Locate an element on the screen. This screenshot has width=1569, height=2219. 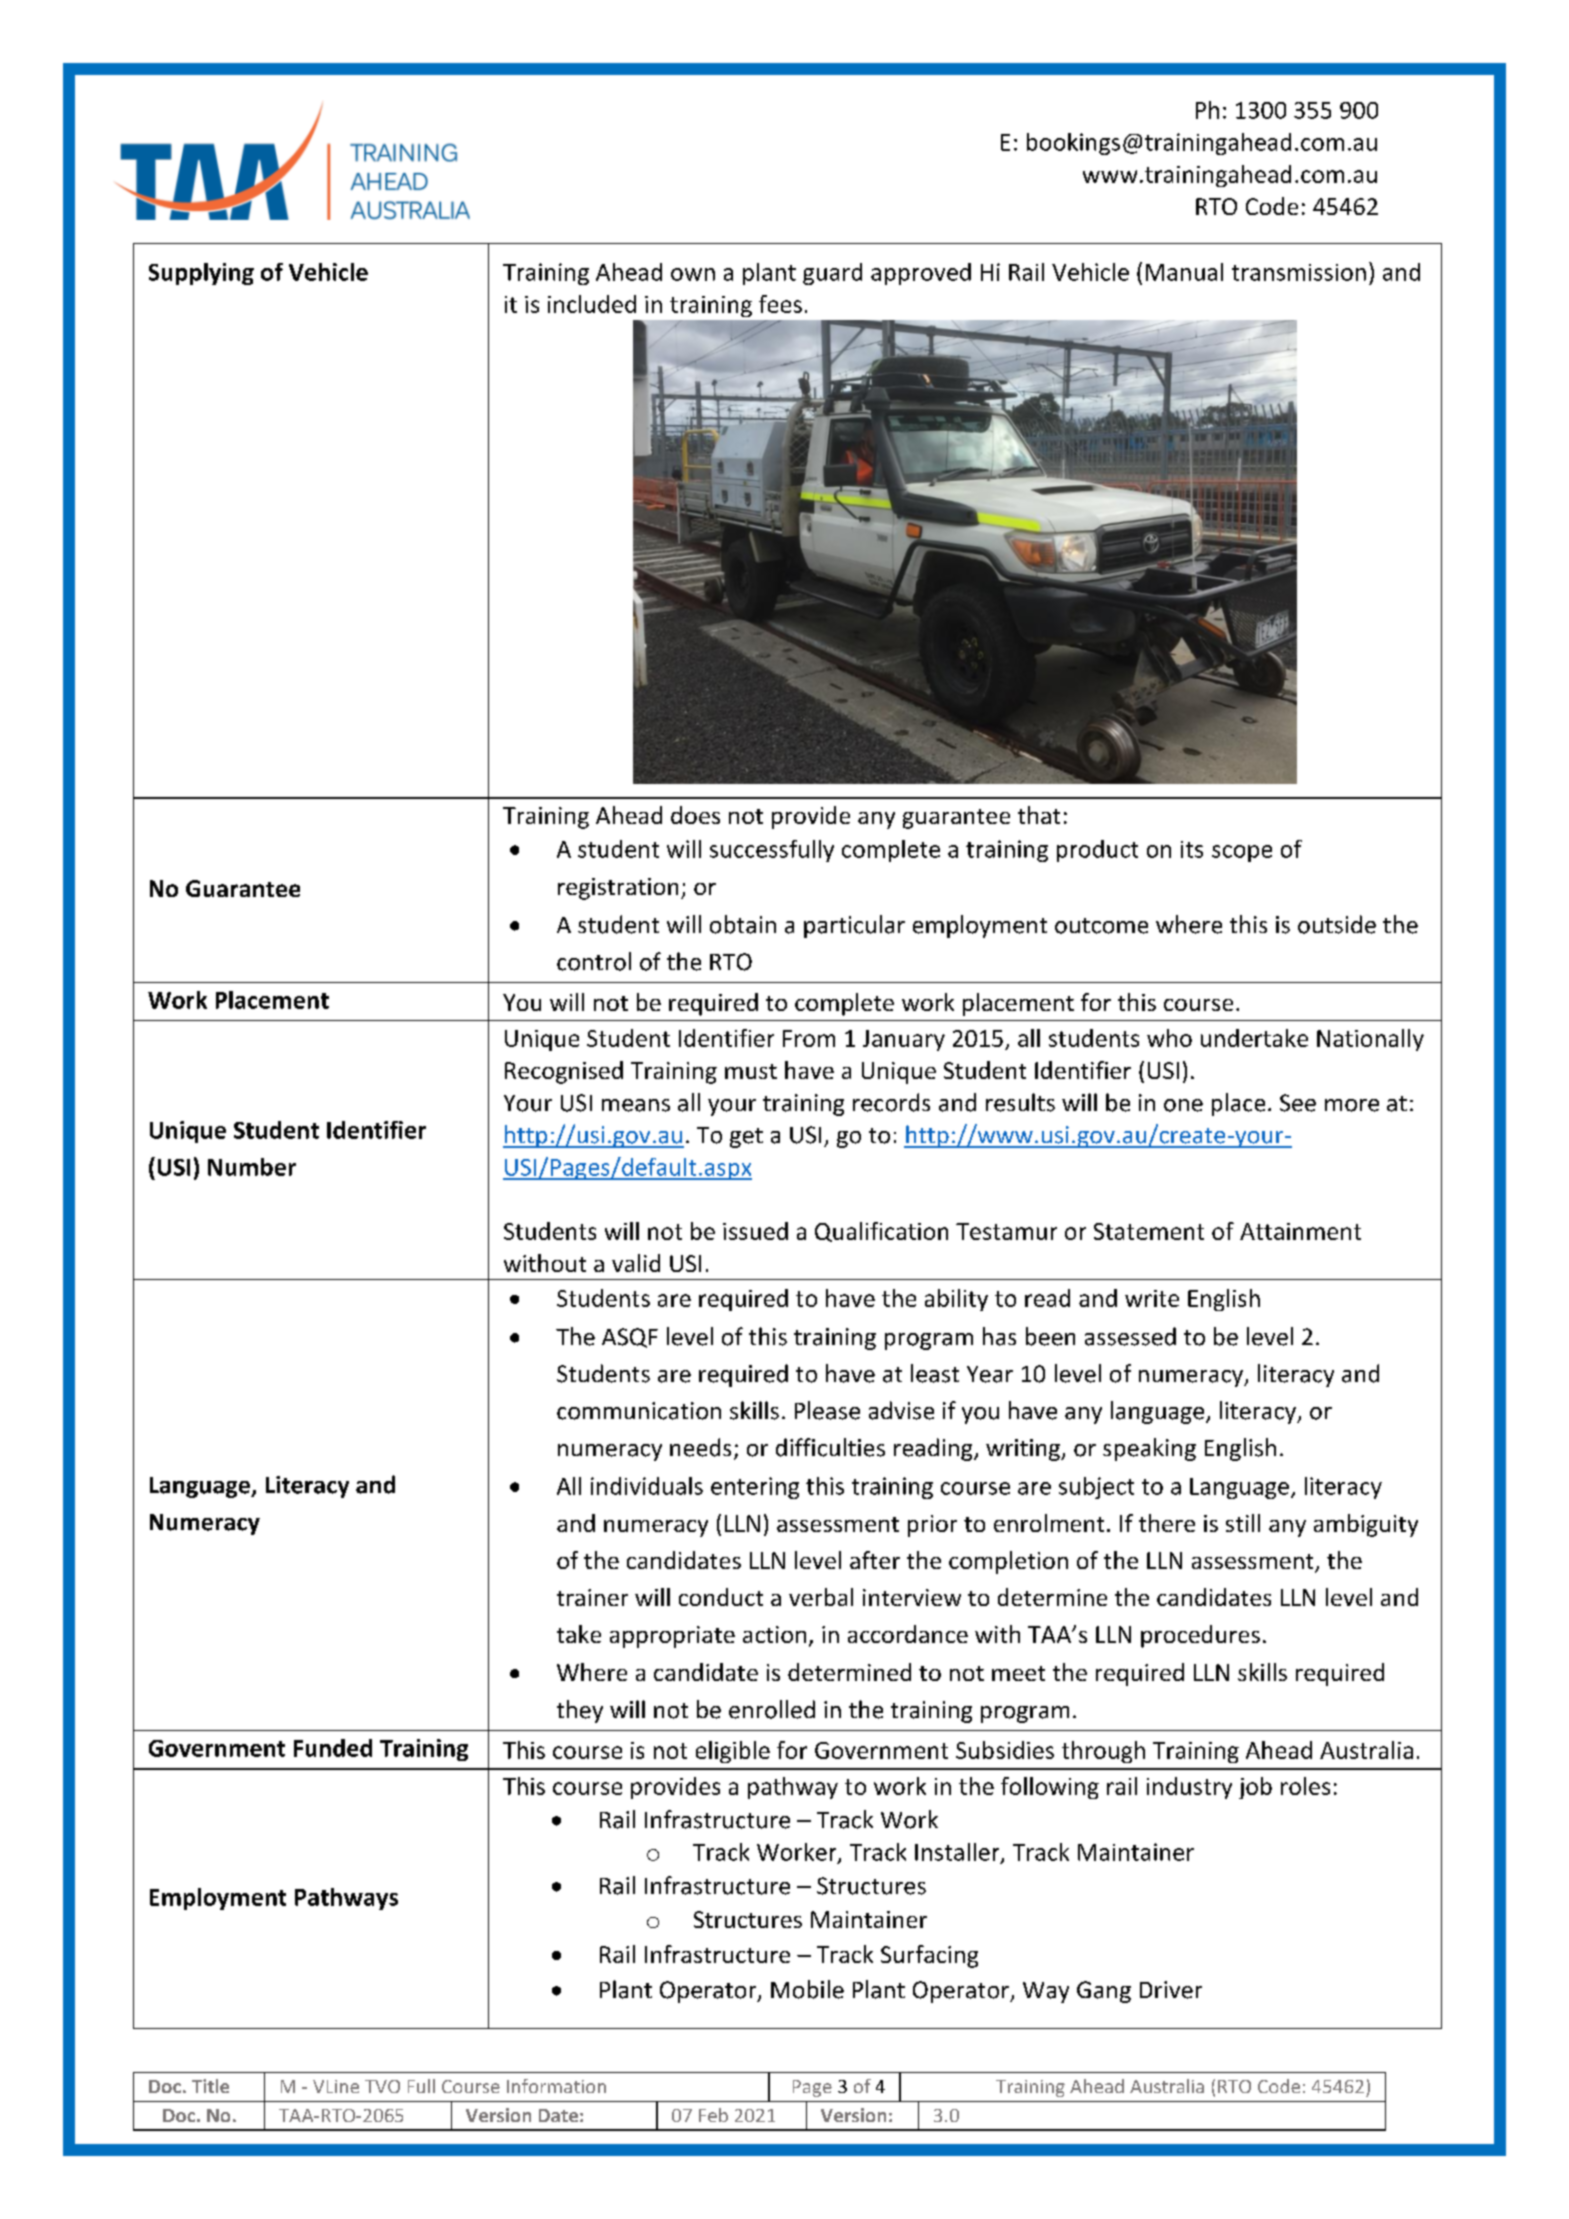
communication is located at coordinates (639, 1411).
